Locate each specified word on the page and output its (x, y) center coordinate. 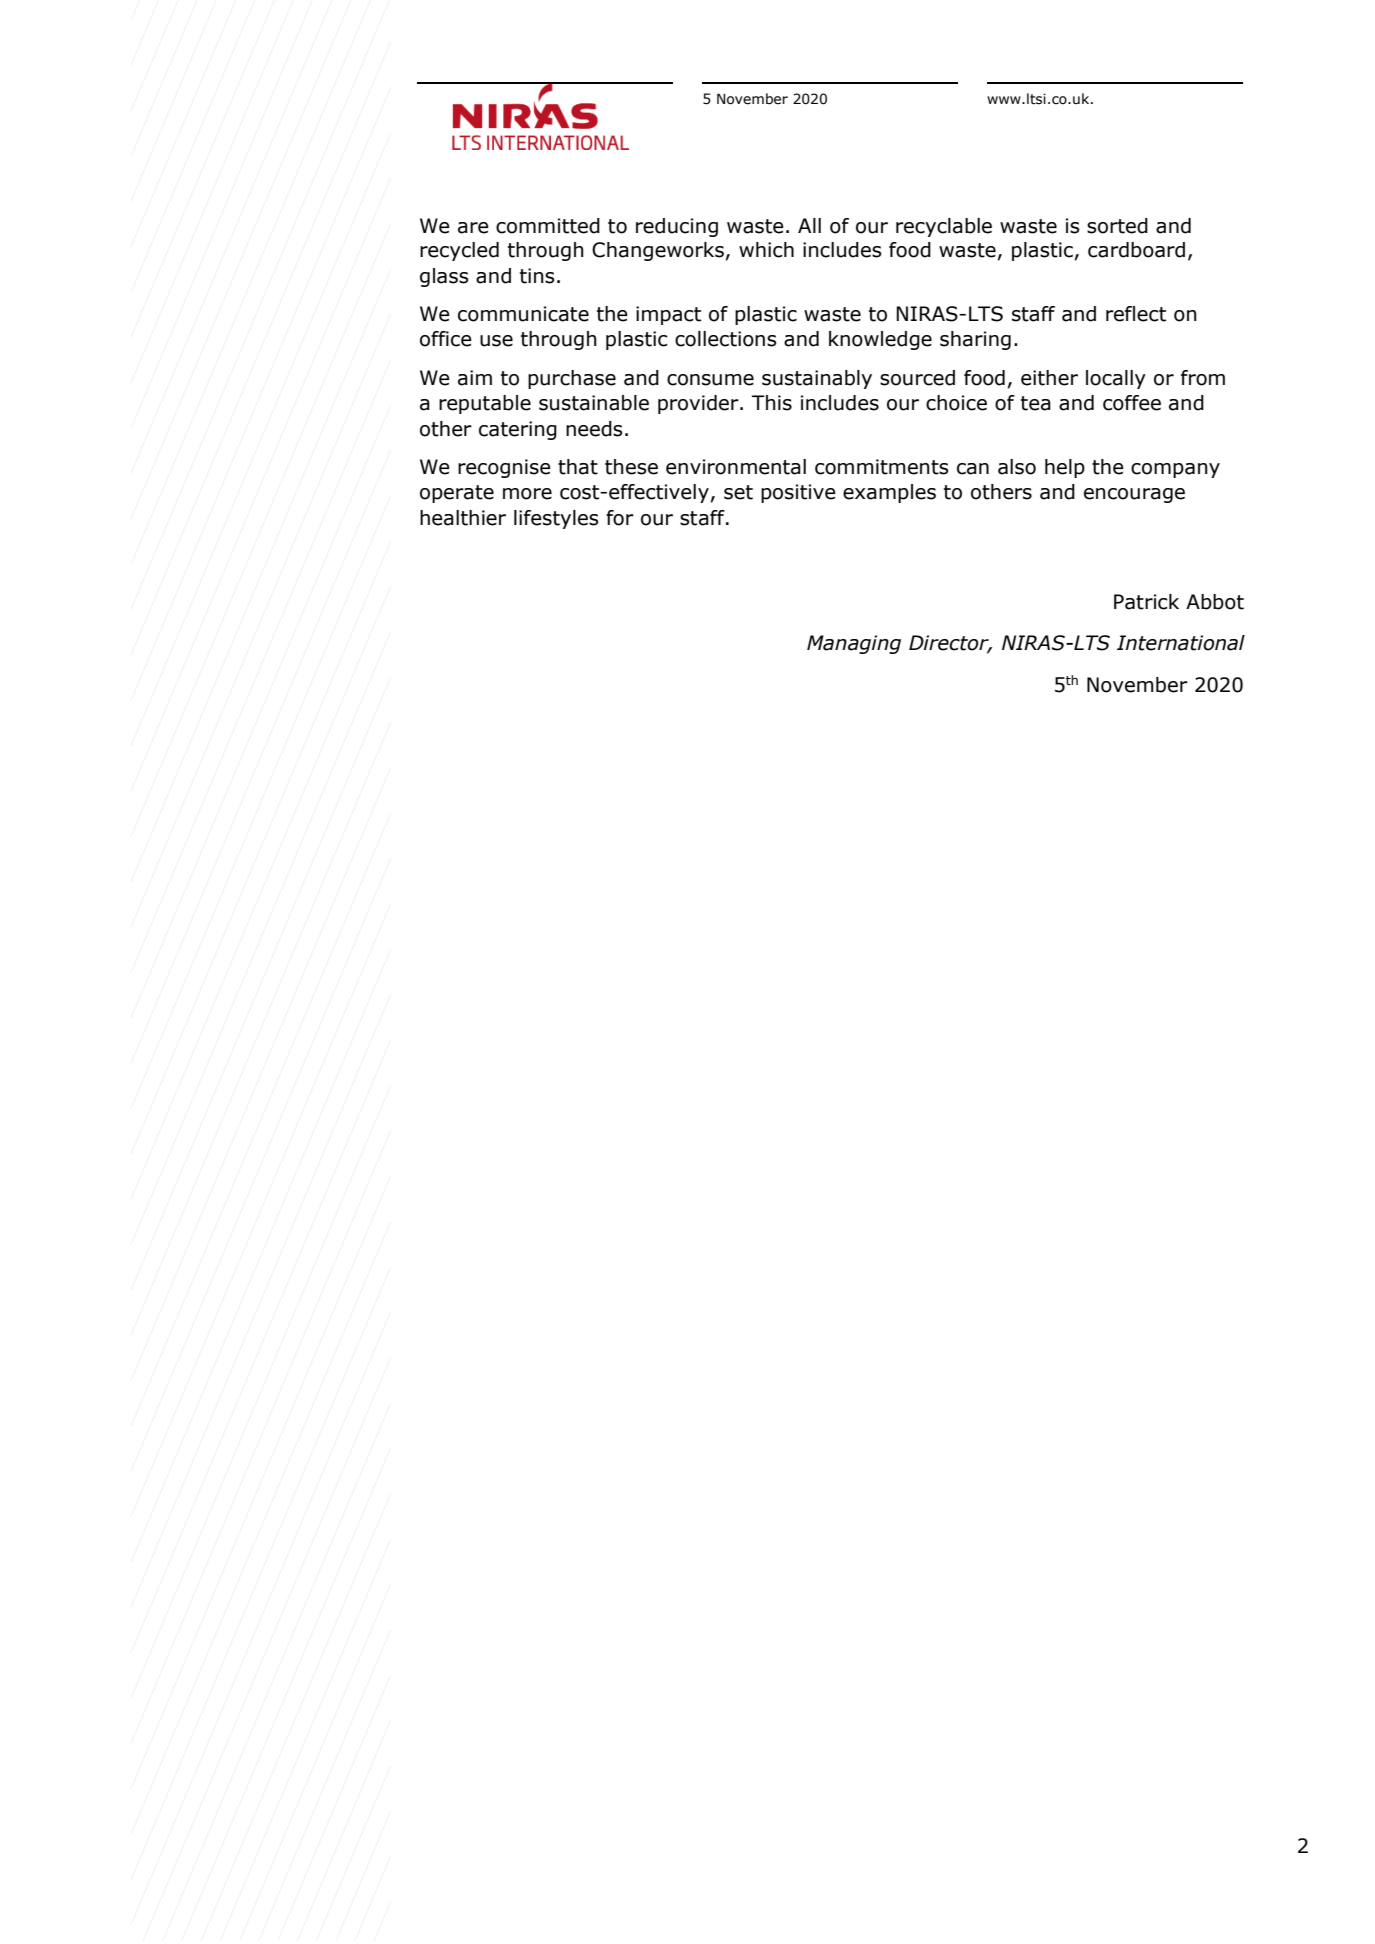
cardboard (1136, 250)
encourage (1134, 495)
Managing (854, 644)
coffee (1132, 403)
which (766, 250)
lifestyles (556, 519)
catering (518, 430)
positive (798, 493)
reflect (1136, 314)
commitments (881, 467)
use (496, 341)
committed (548, 226)
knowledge (880, 340)
